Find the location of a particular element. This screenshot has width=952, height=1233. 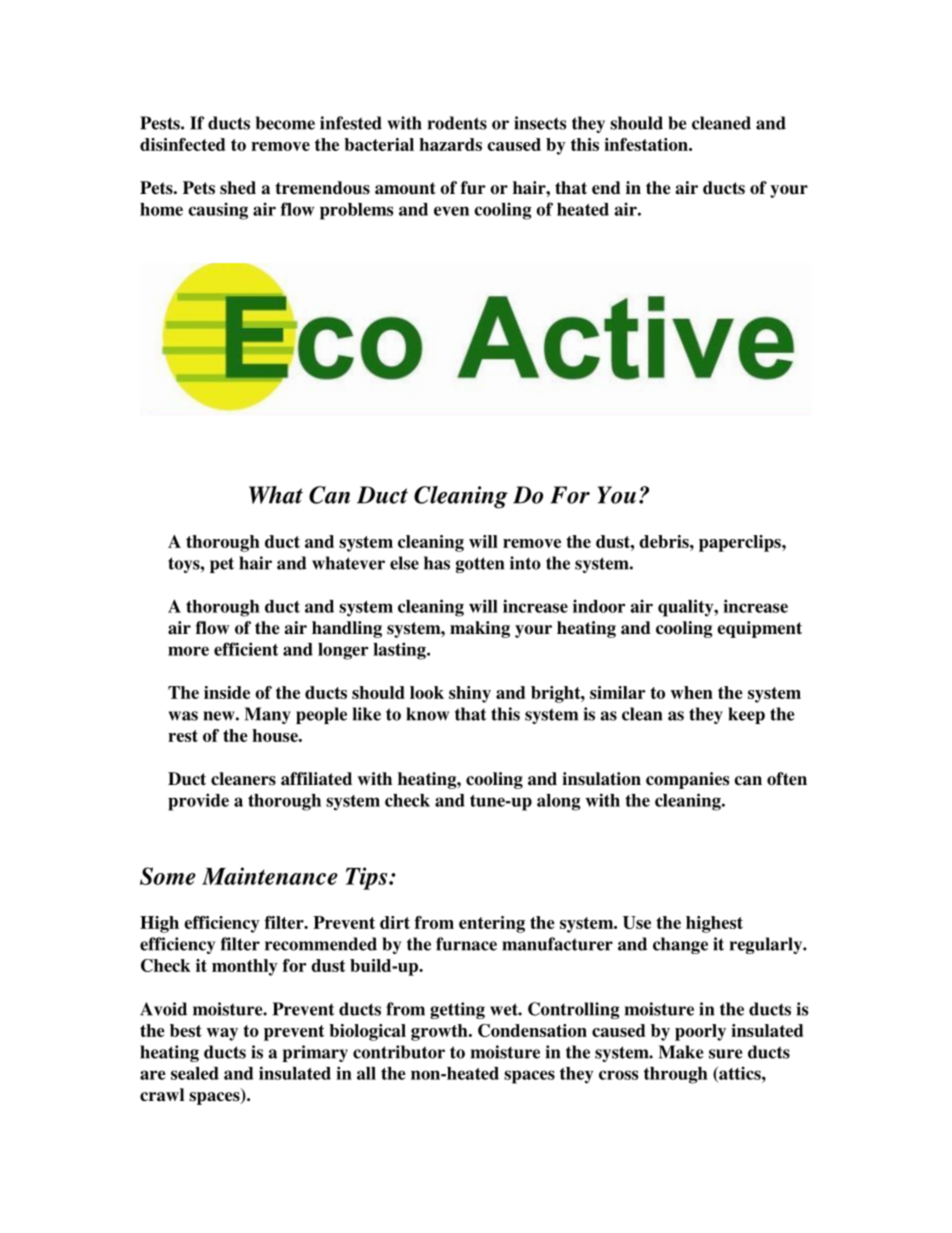

sealed is located at coordinates (195, 1073).
